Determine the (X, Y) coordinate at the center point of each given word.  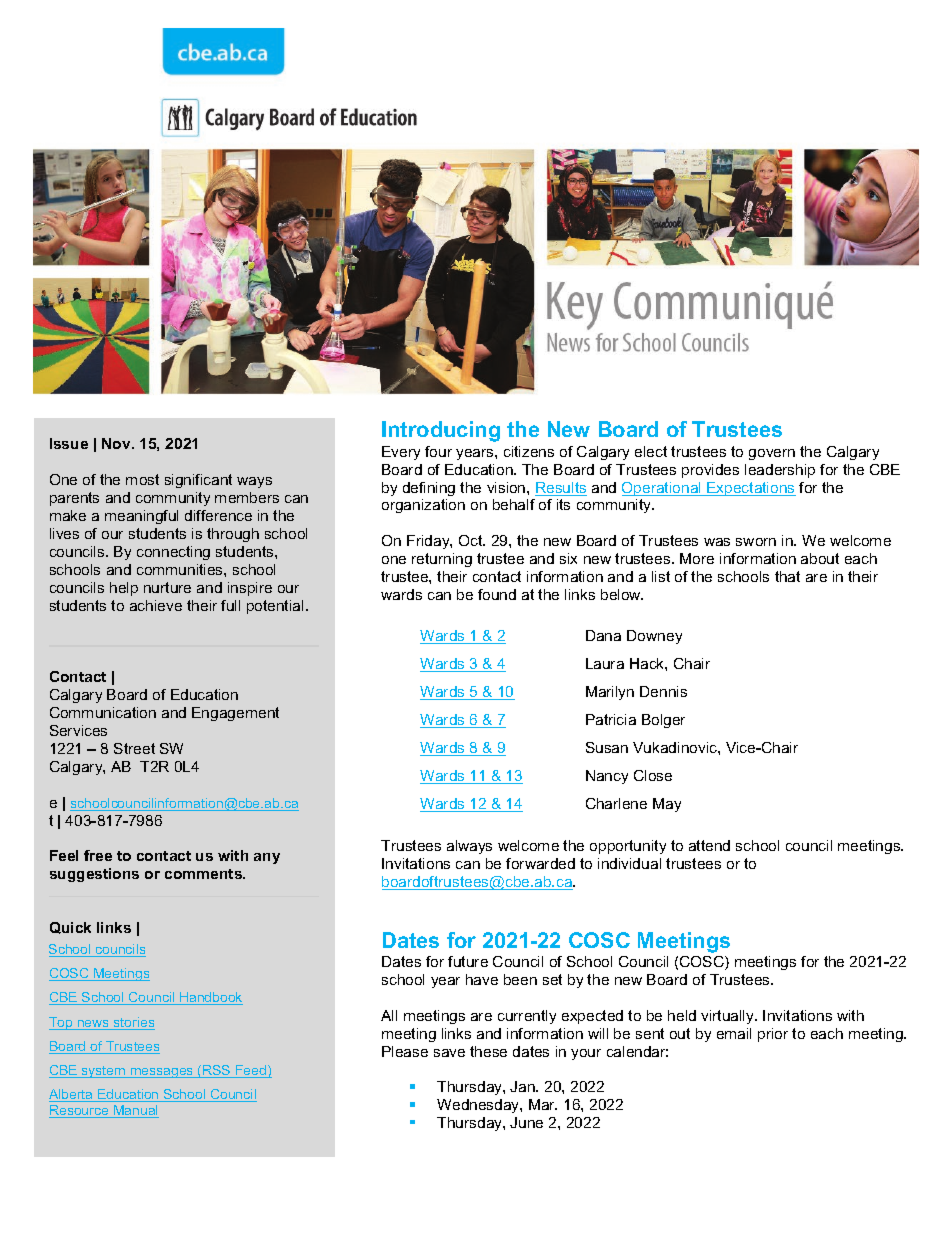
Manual (135, 1111)
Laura (605, 663)
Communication (103, 712)
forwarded (540, 863)
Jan (523, 1086)
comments (204, 874)
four (438, 451)
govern (772, 454)
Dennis (663, 691)
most (142, 479)
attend (709, 845)
